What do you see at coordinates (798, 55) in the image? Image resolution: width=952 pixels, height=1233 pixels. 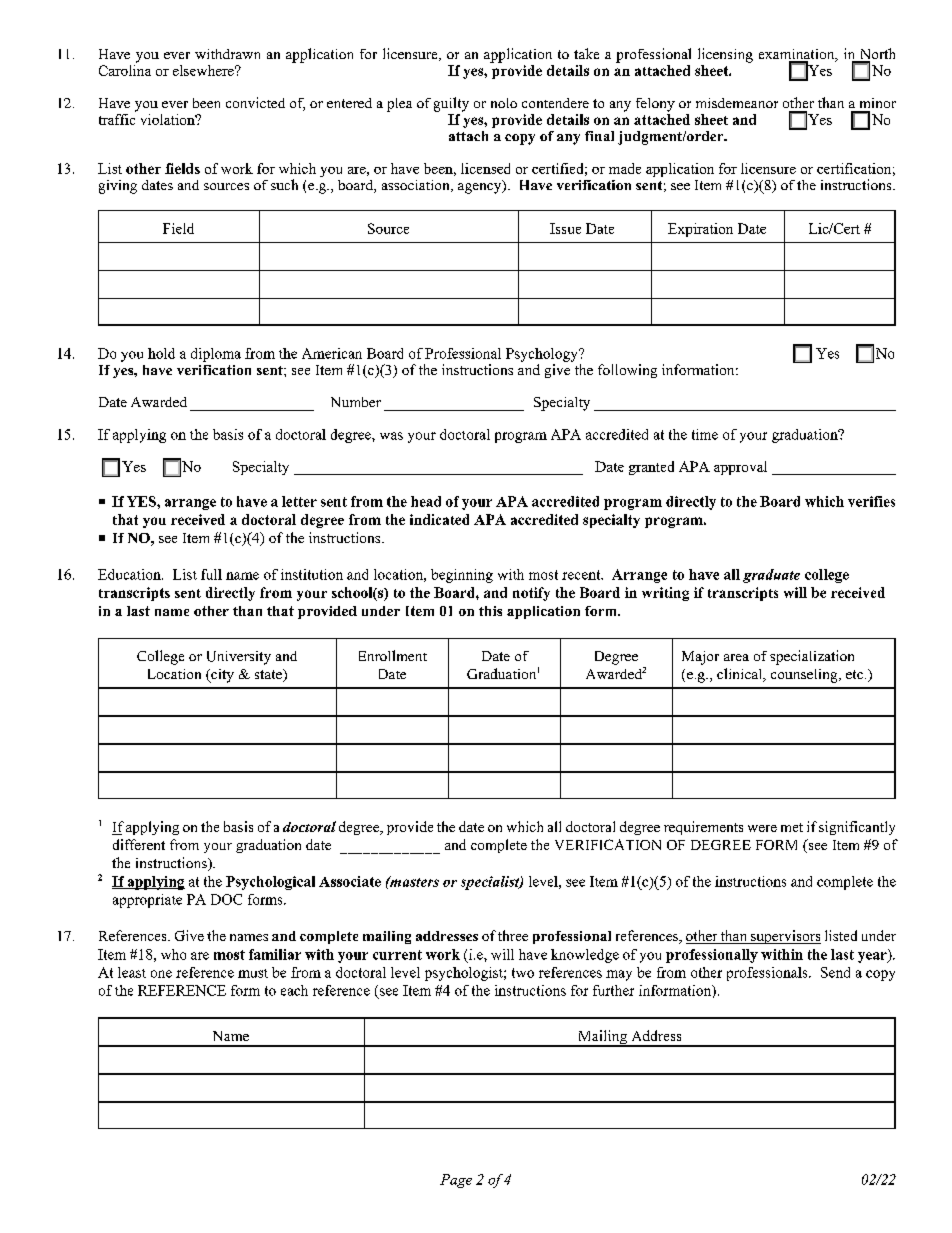 I see `examination` at bounding box center [798, 55].
